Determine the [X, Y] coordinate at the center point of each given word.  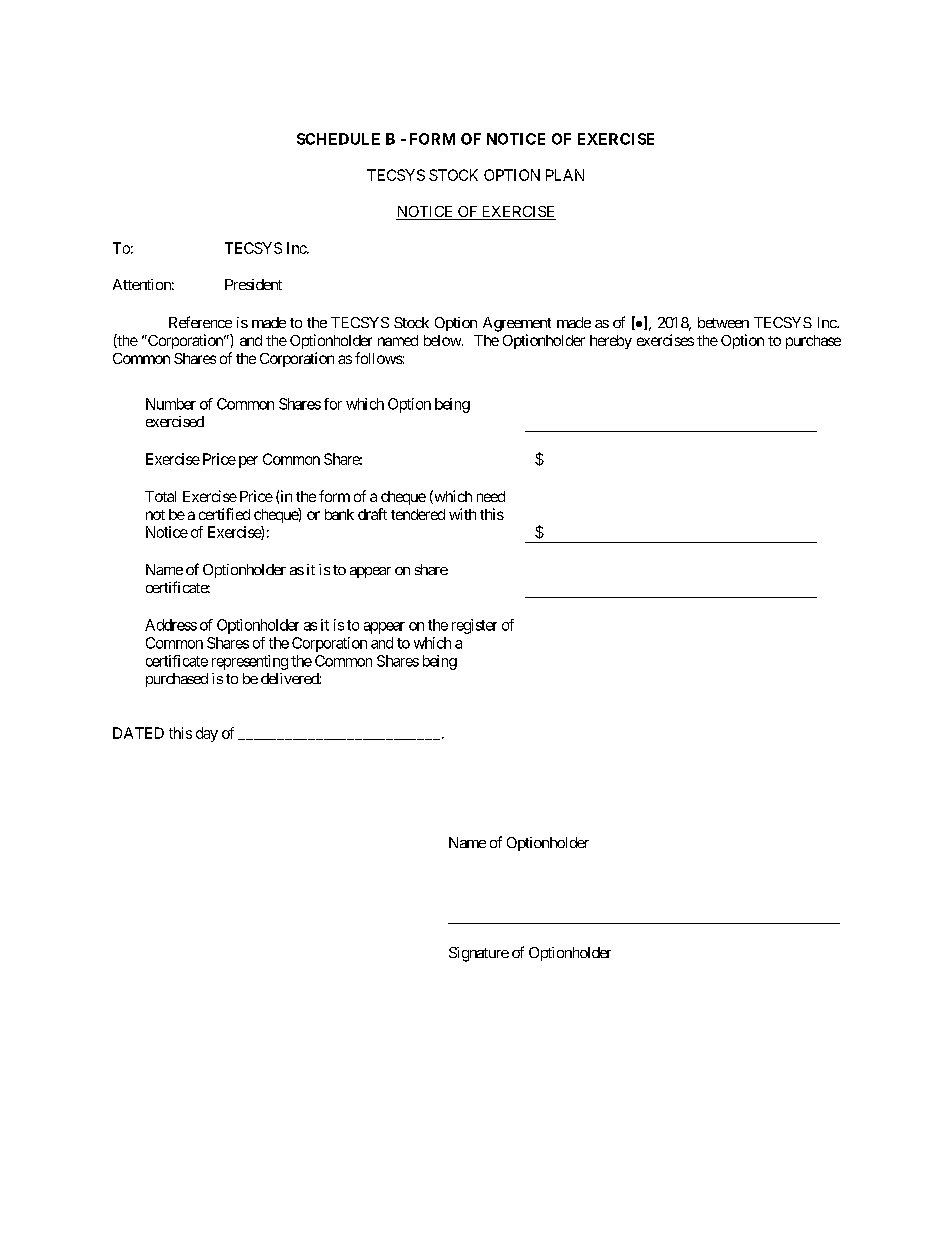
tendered [418, 514]
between [723, 322]
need [491, 496]
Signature [479, 954]
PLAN [565, 175]
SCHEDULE [338, 139]
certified [224, 514]
